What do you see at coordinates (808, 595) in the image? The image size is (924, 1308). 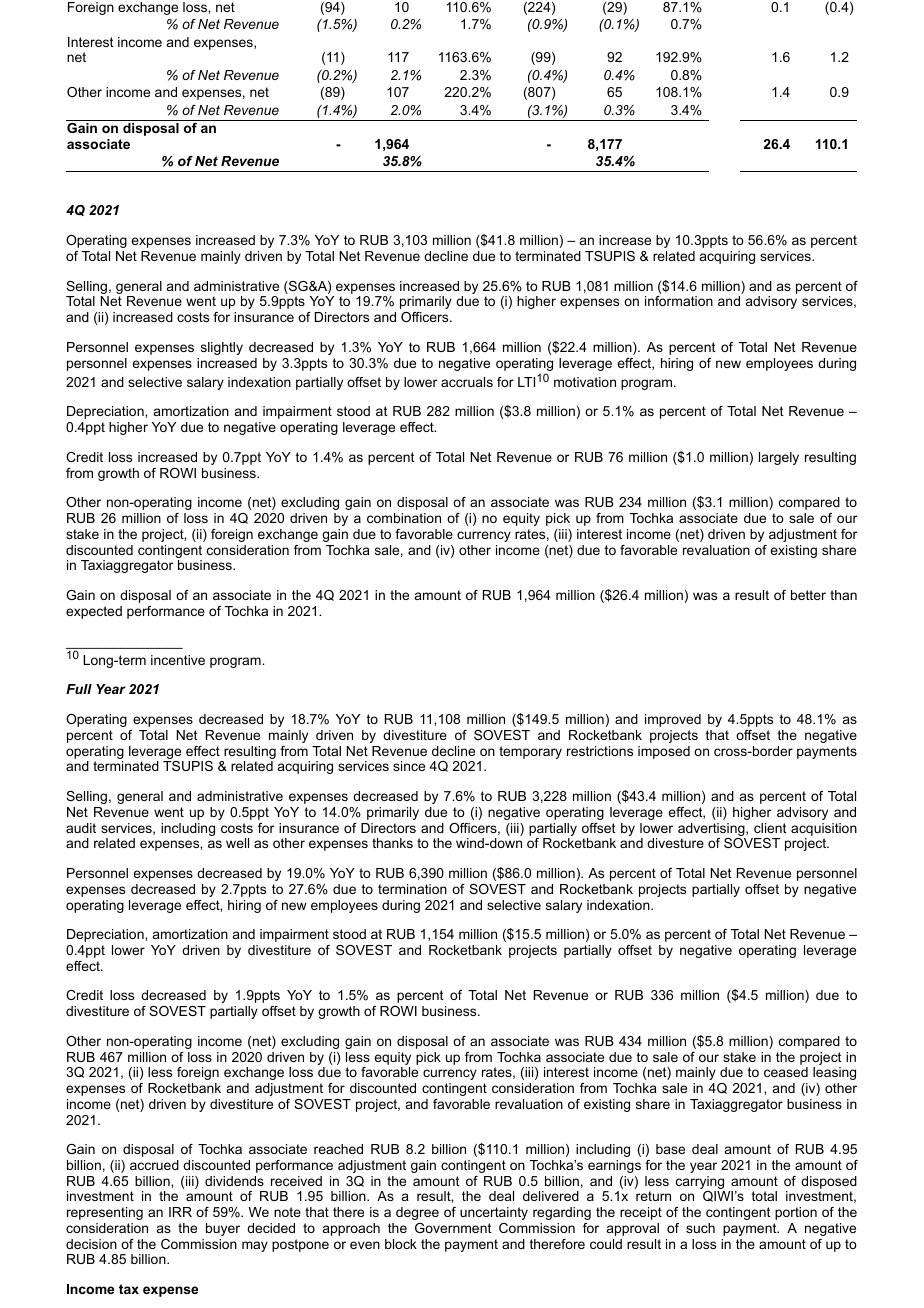 I see `better` at bounding box center [808, 595].
